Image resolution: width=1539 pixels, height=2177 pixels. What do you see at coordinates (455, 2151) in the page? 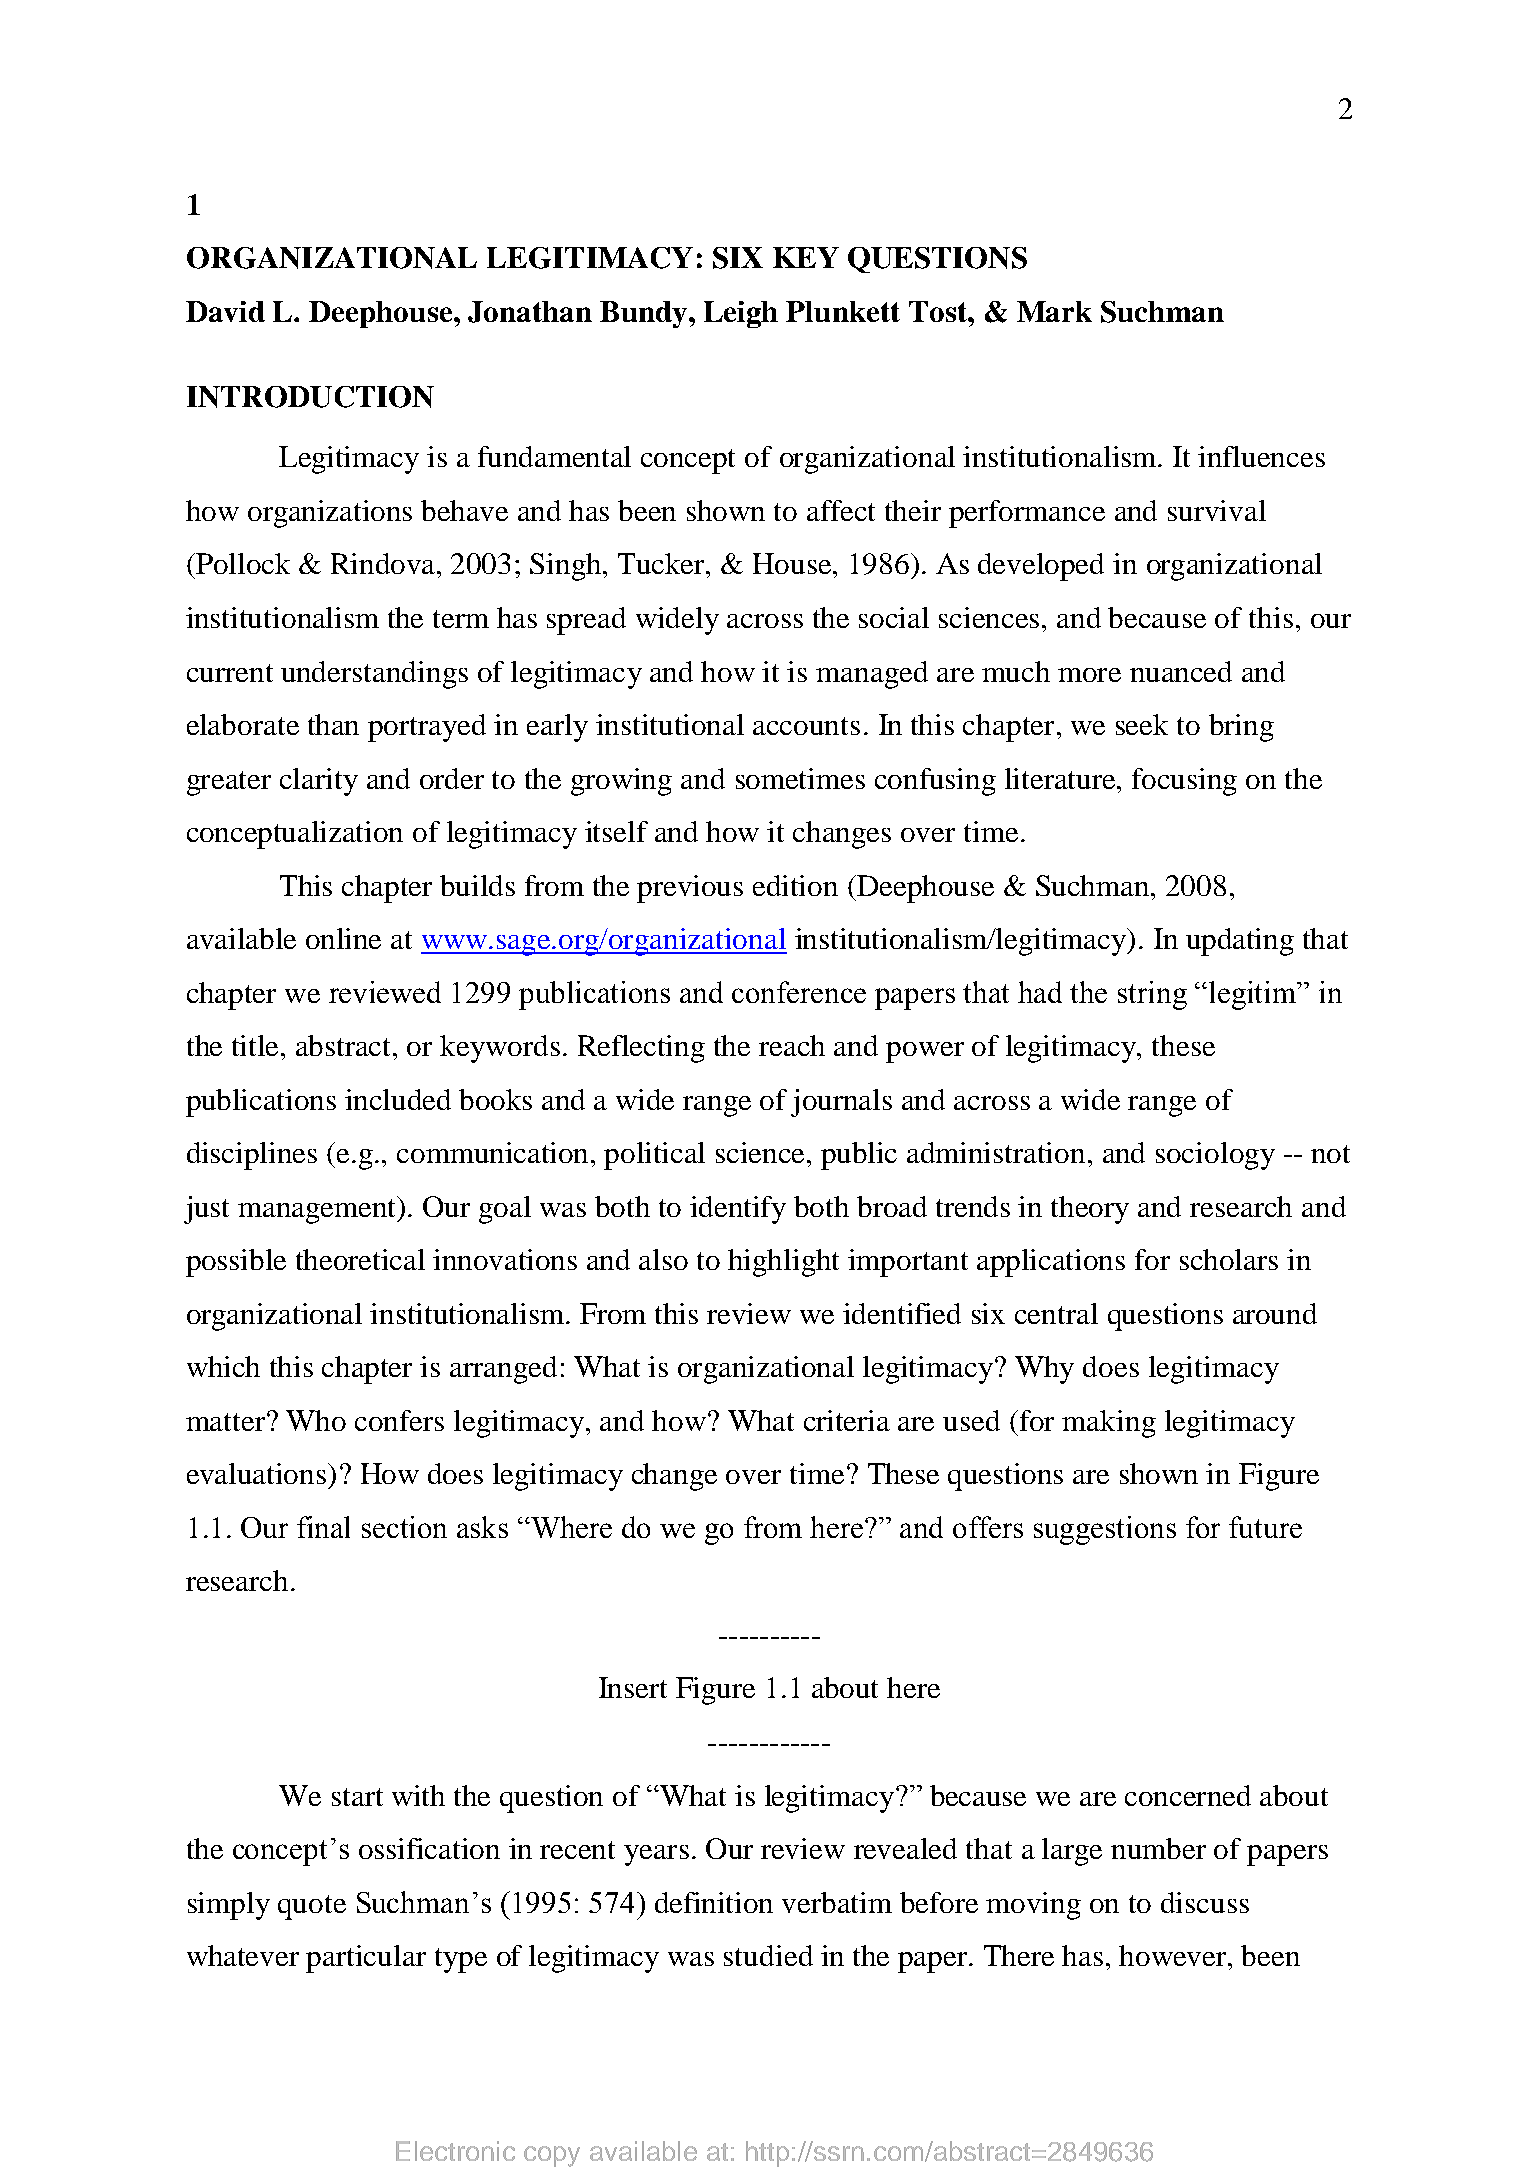
I see `Electronic` at bounding box center [455, 2151].
